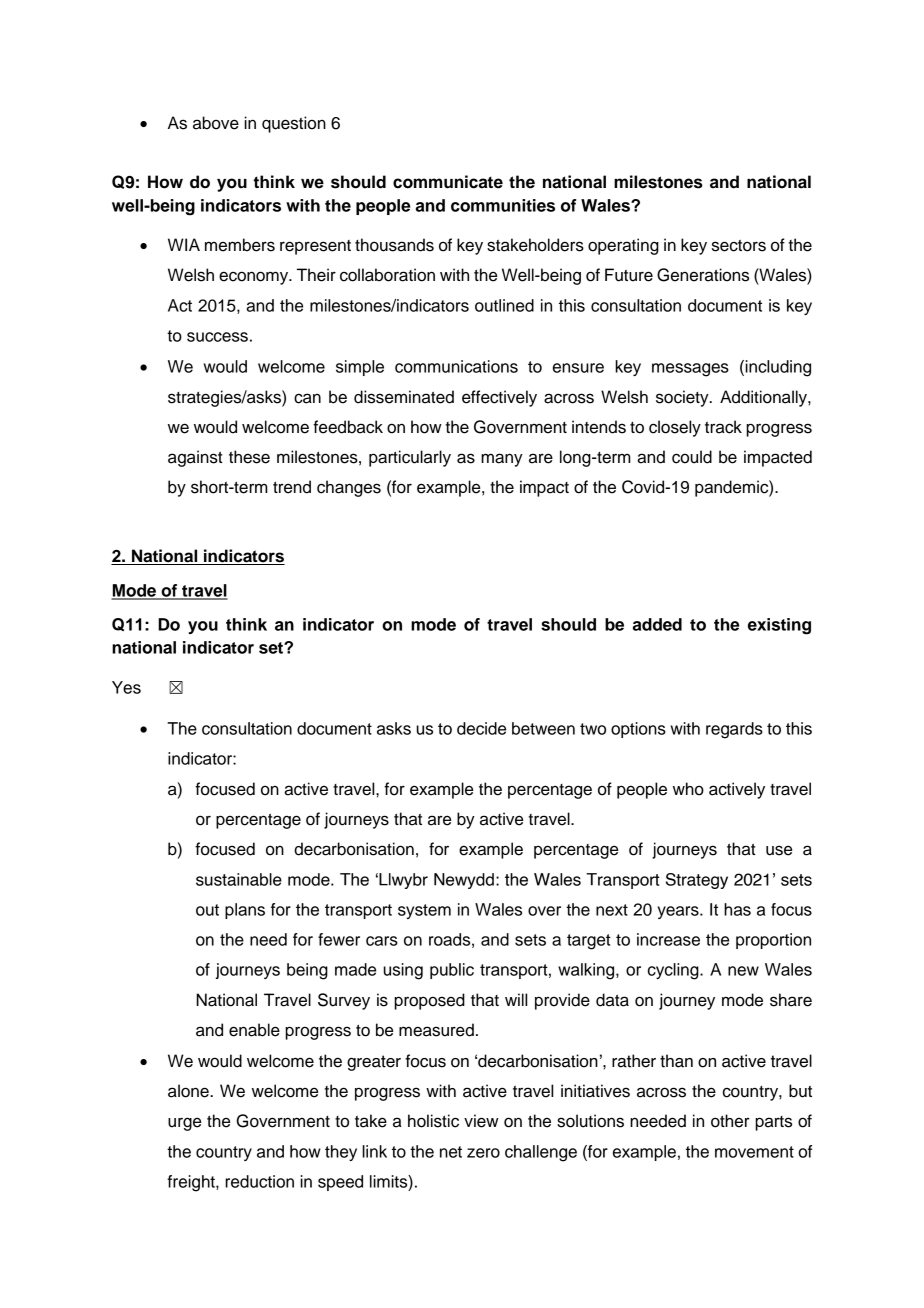 This image has width=924, height=1308. What do you see at coordinates (184, 1124) in the image?
I see `urge` at bounding box center [184, 1124].
